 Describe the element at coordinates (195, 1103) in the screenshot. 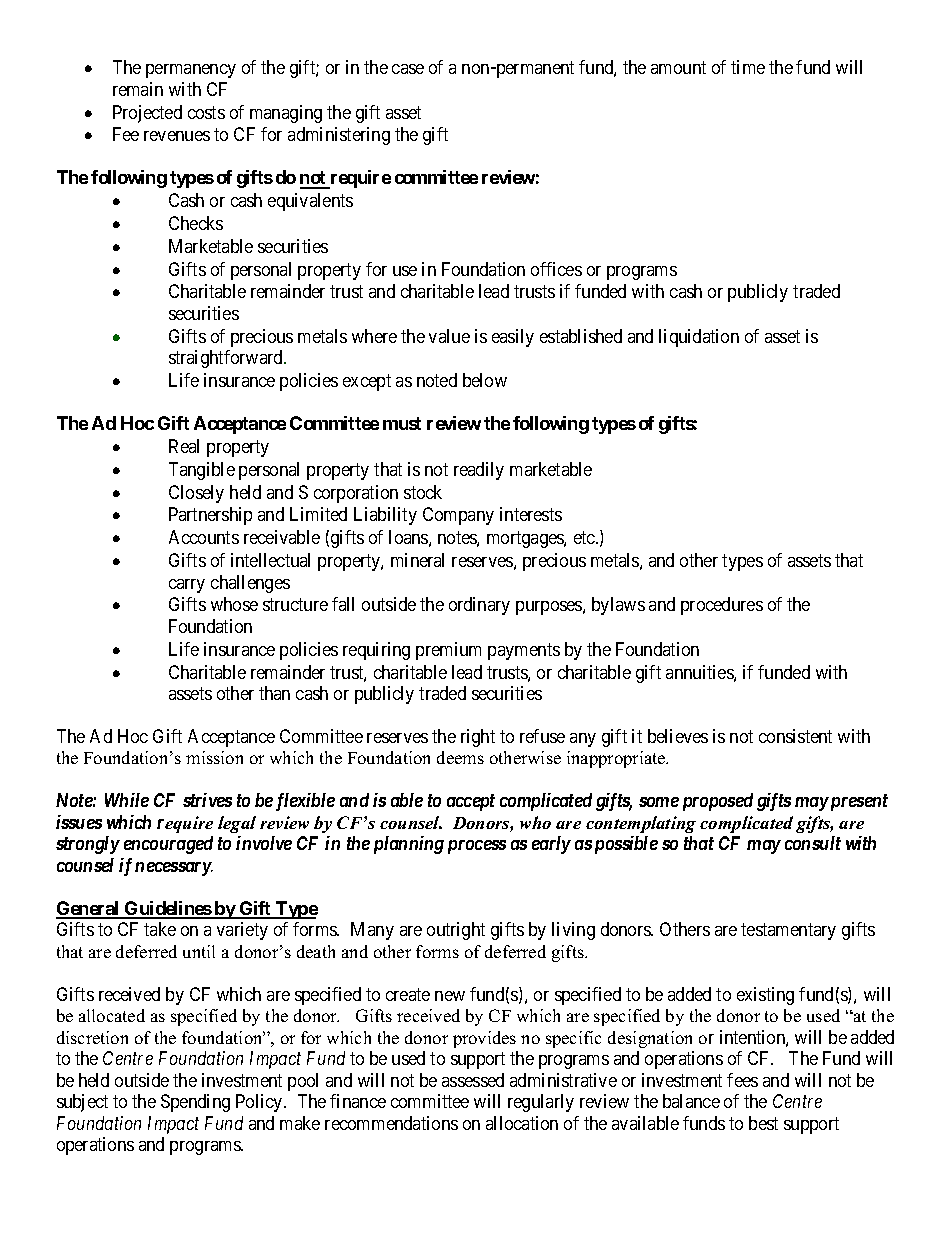

I see `Spending` at that location.
